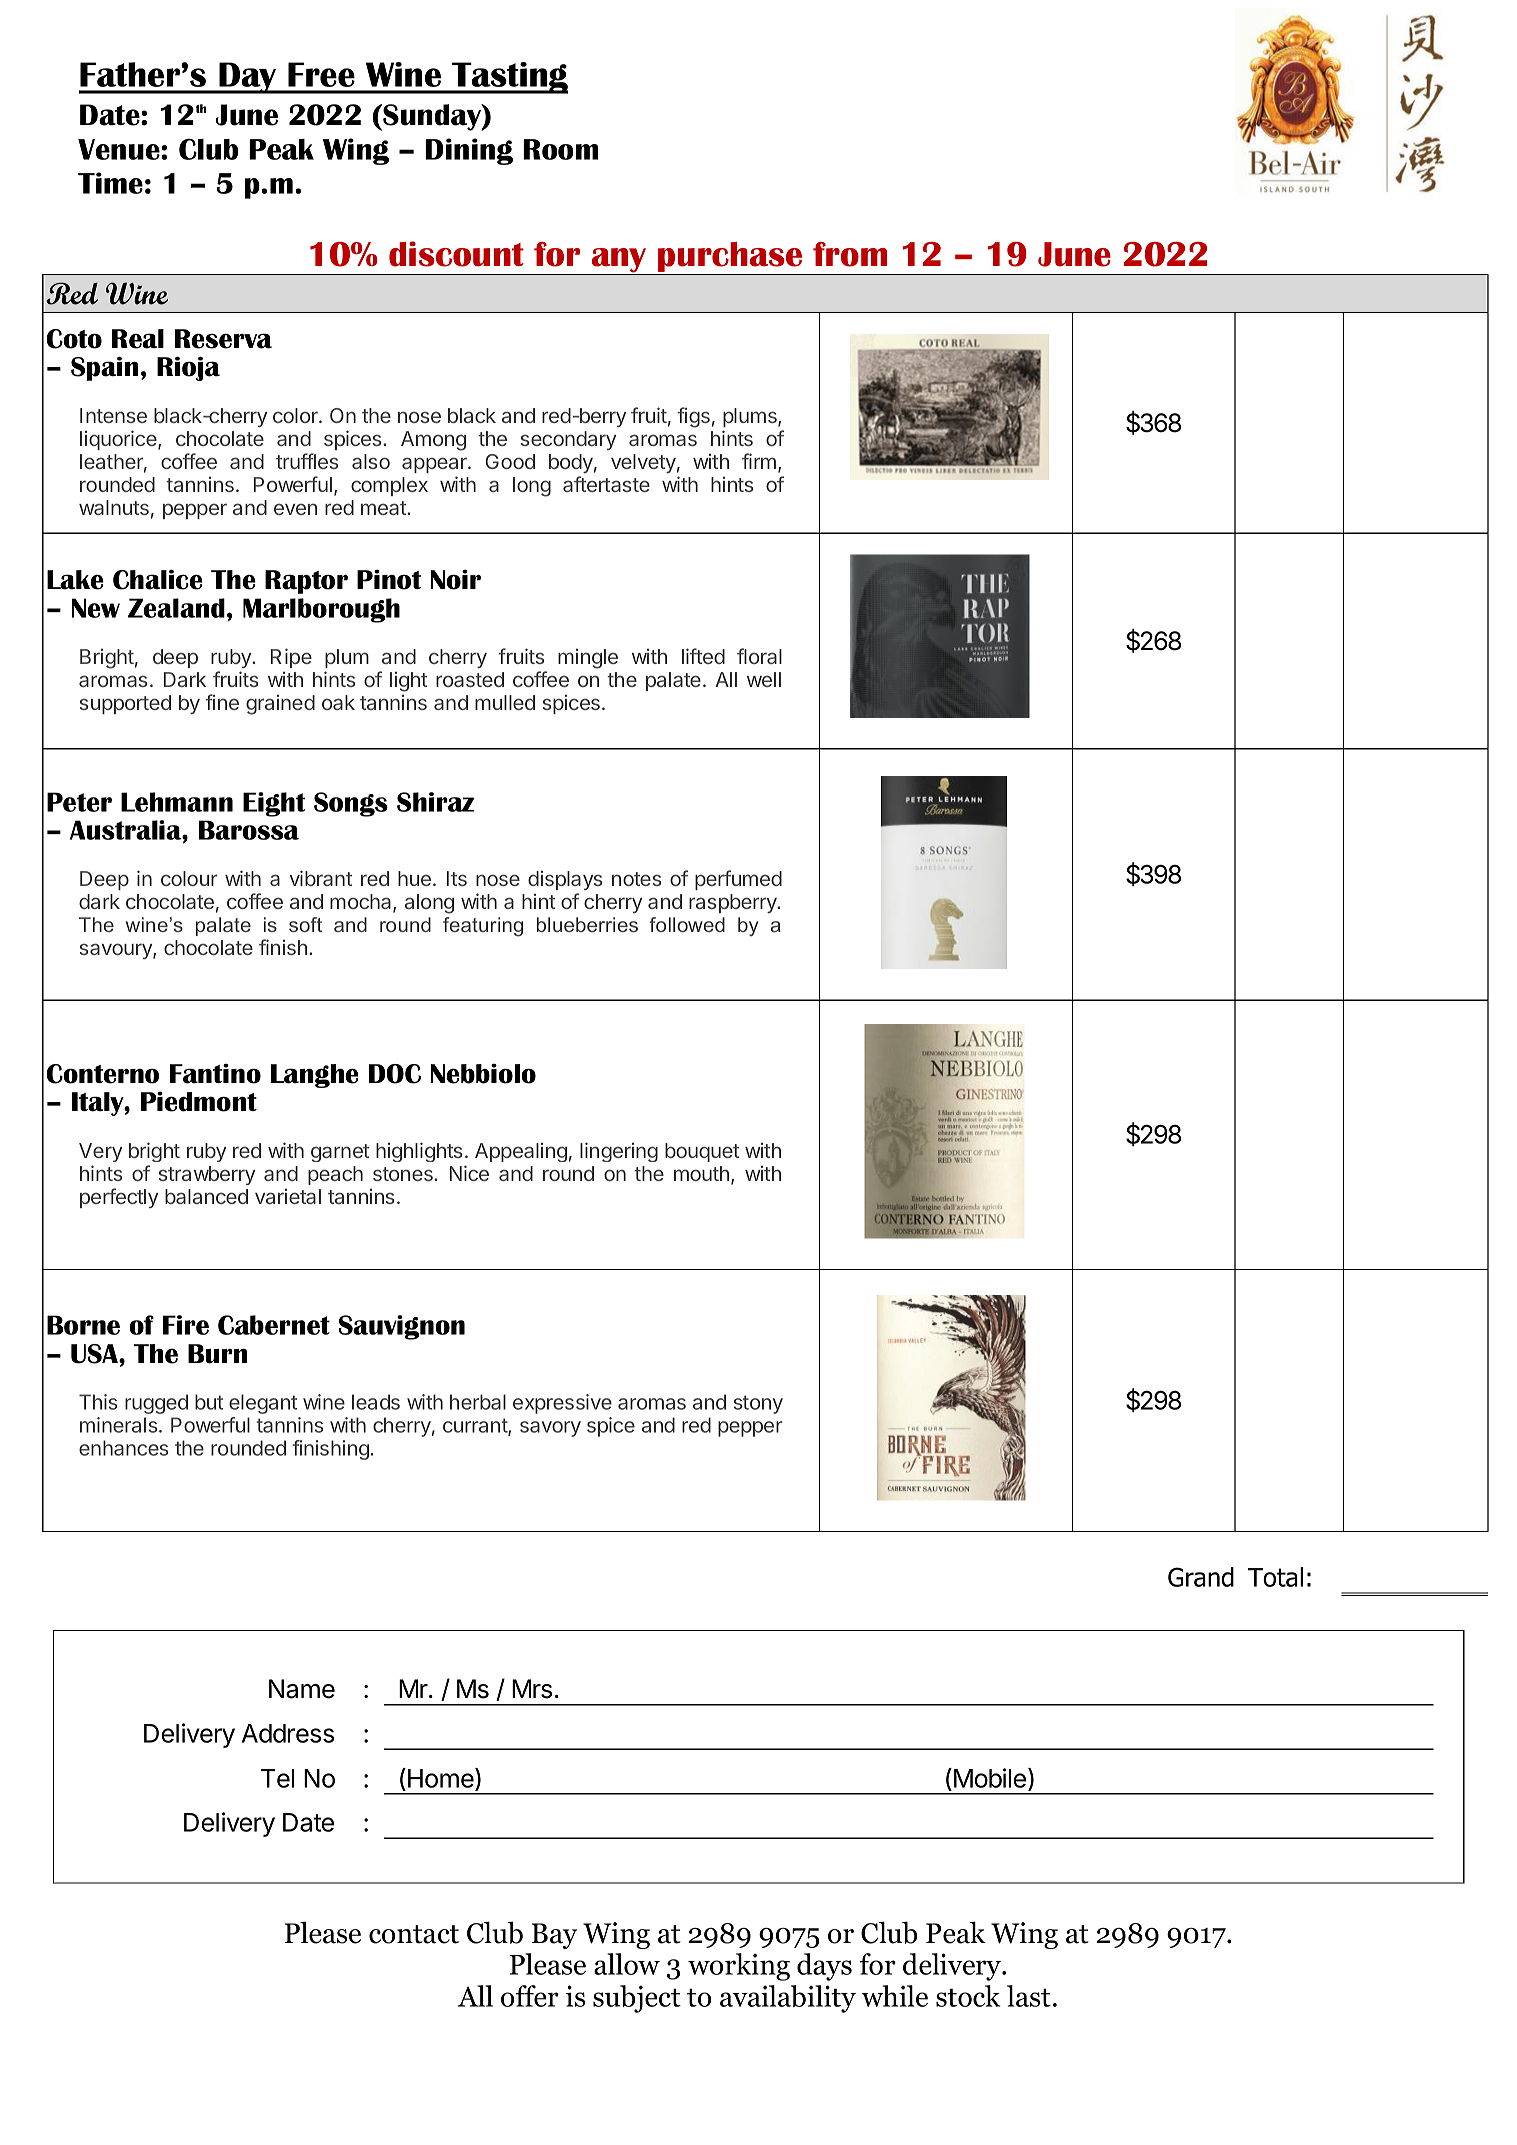 Image resolution: width=1517 pixels, height=2145 pixels. What do you see at coordinates (414, 1934) in the screenshot?
I see `contact` at bounding box center [414, 1934].
